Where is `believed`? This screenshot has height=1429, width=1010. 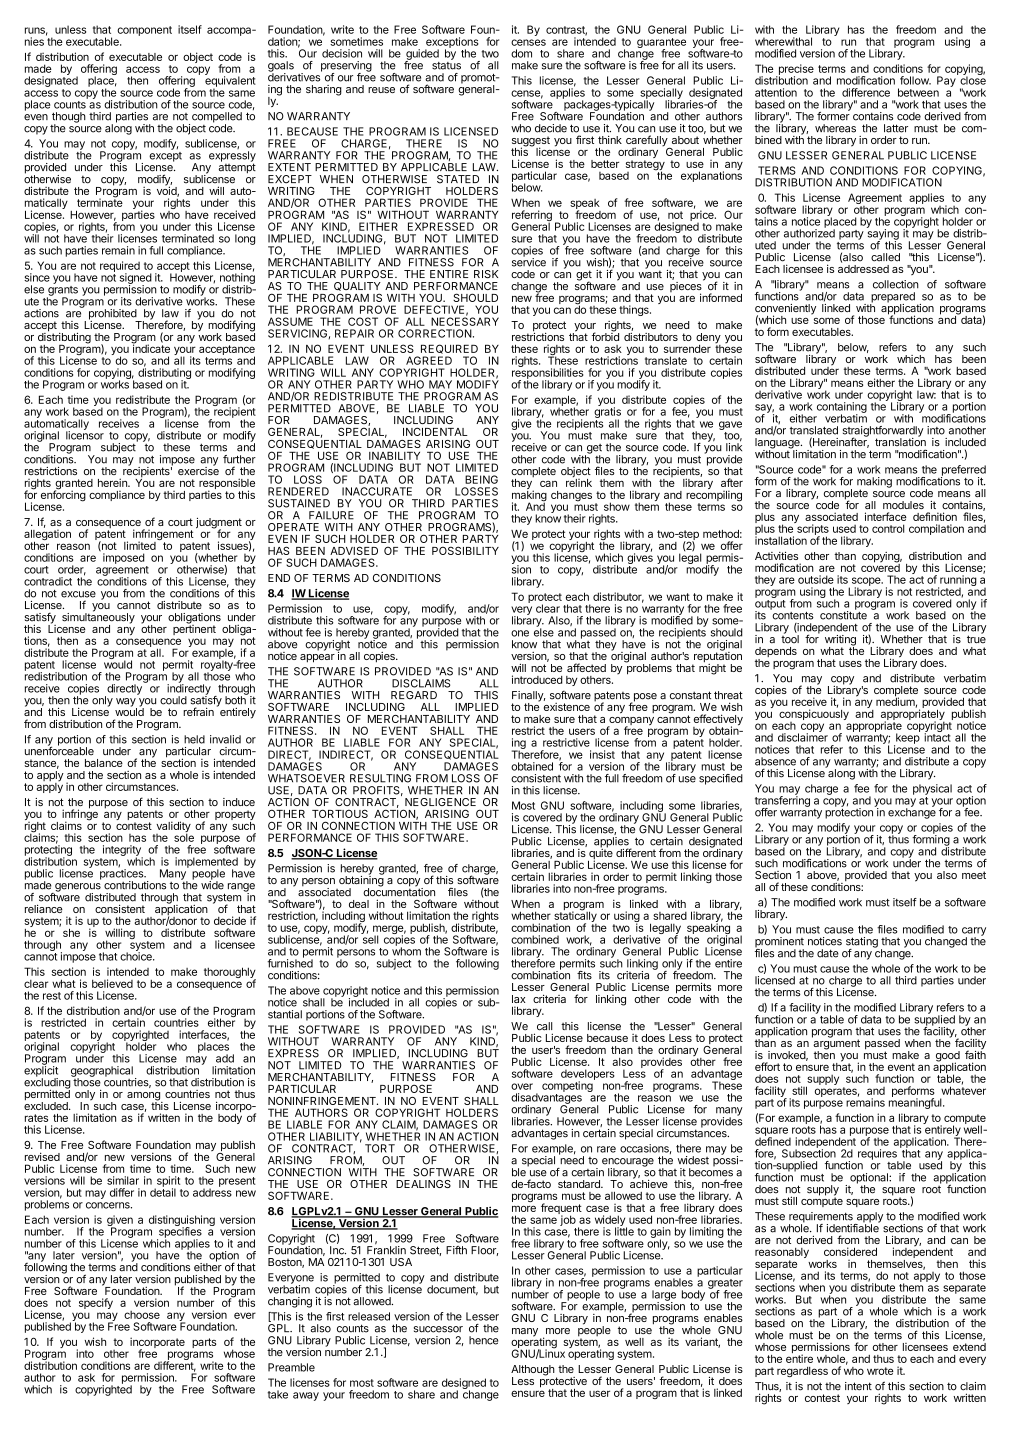
believed is located at coordinates (112, 983).
